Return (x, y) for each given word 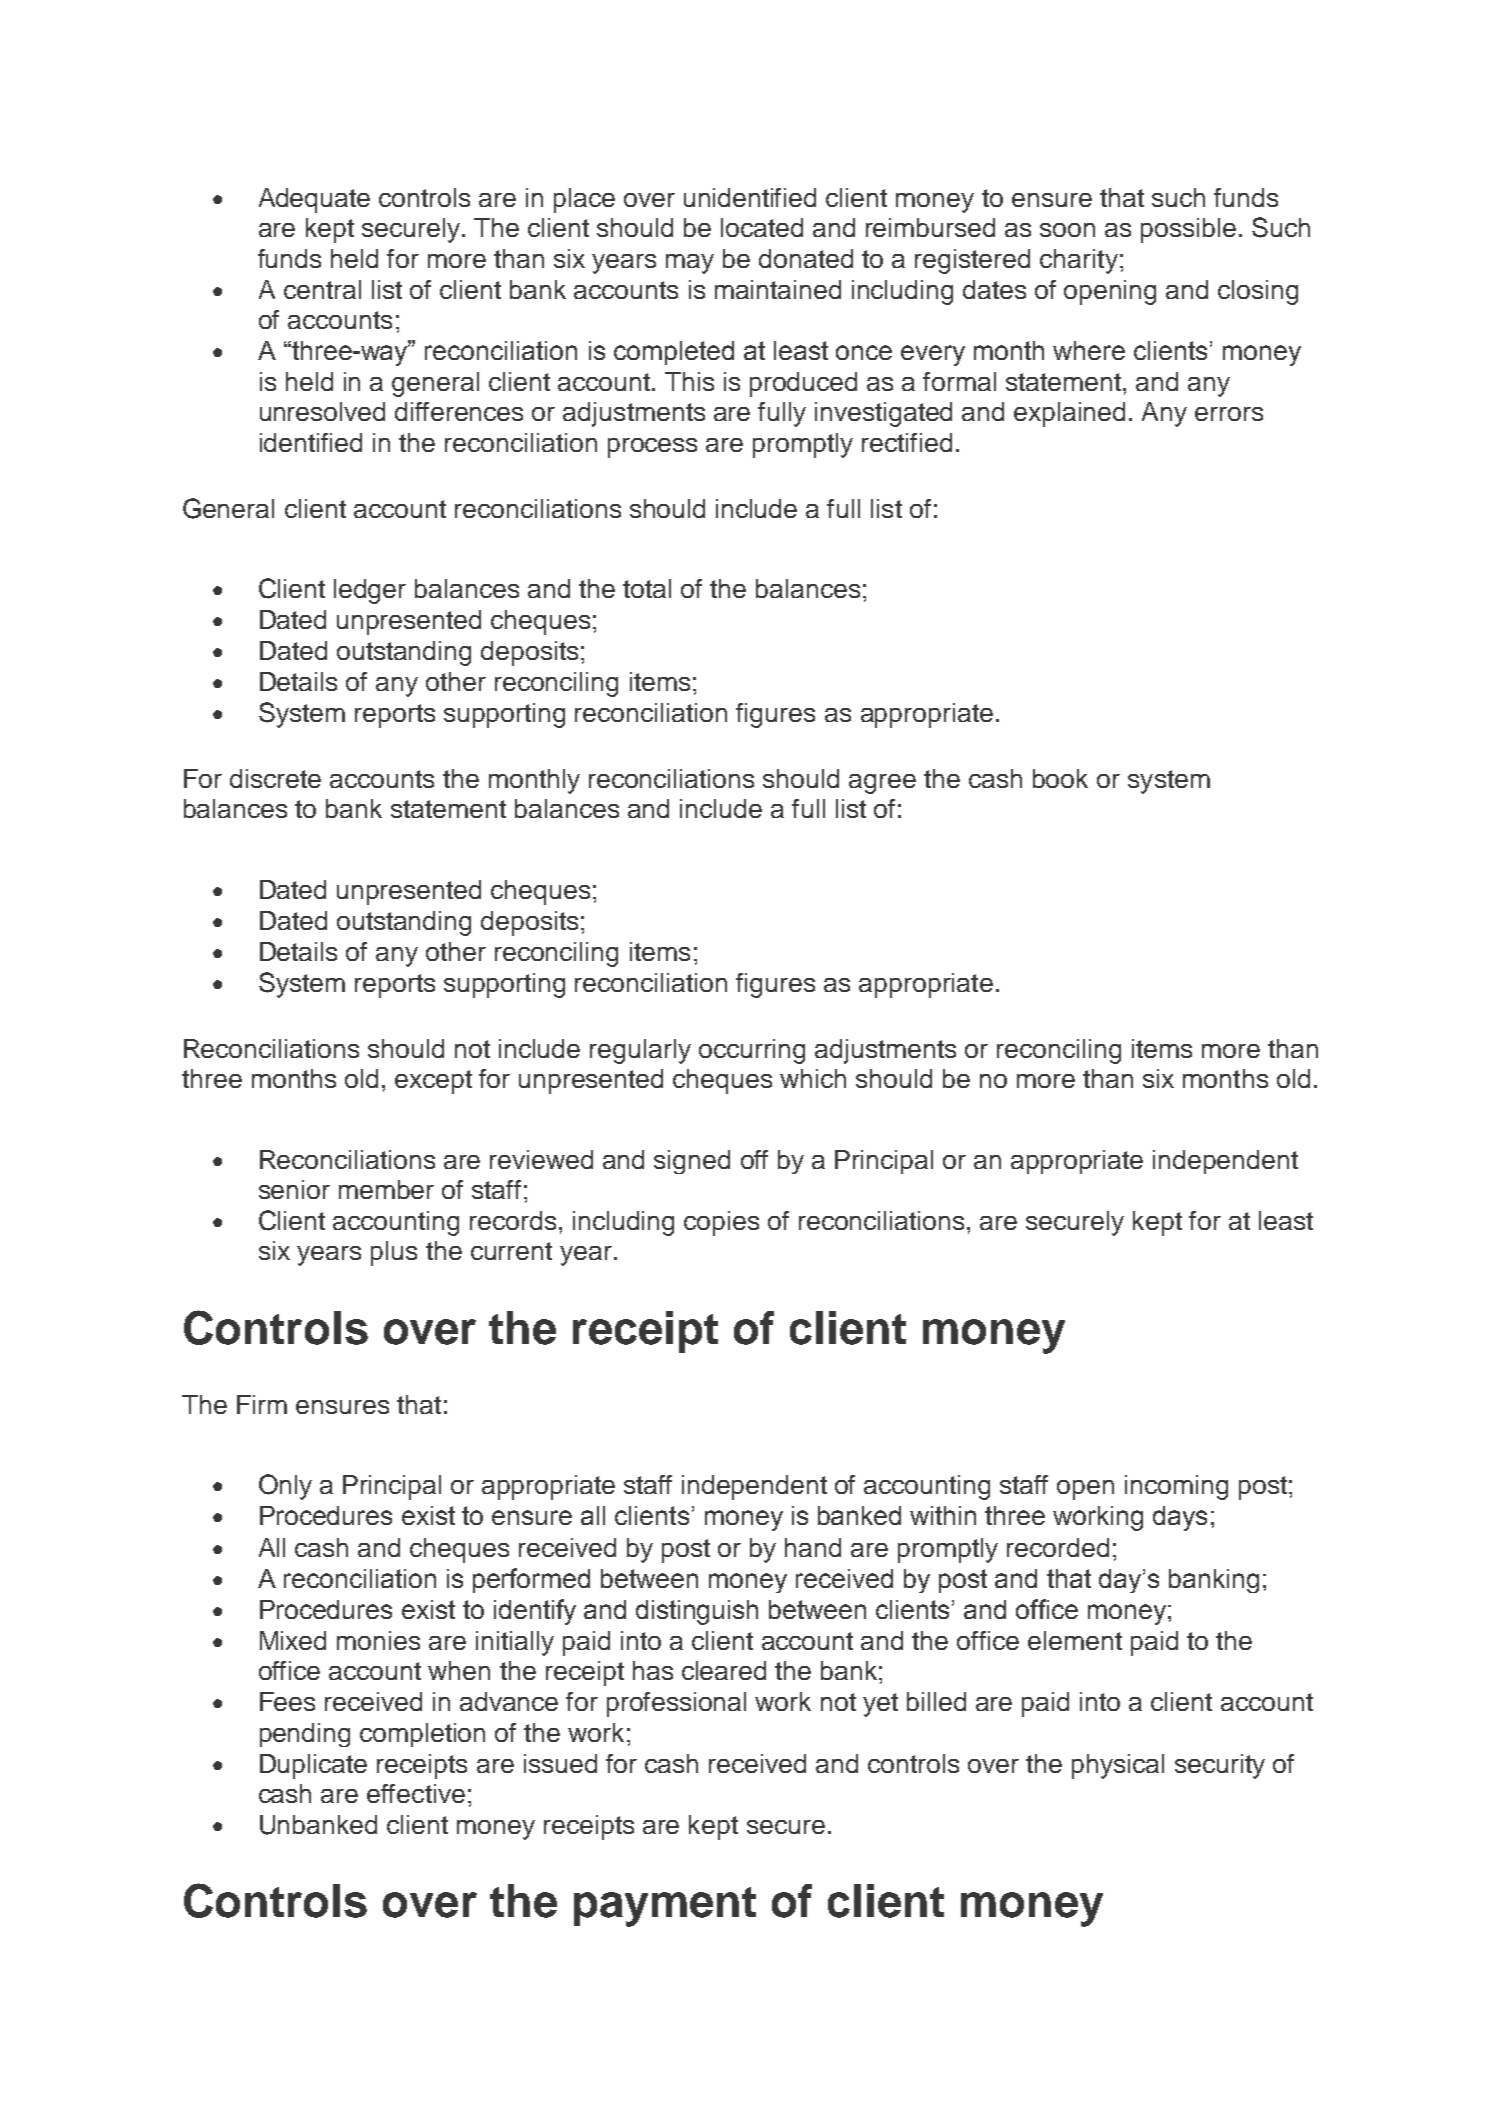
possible (1188, 230)
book (1060, 778)
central (322, 289)
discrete (275, 778)
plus (394, 1253)
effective (416, 1793)
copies (721, 1223)
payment (665, 1907)
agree (882, 784)
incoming (1176, 1487)
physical (1118, 1766)
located (762, 227)
